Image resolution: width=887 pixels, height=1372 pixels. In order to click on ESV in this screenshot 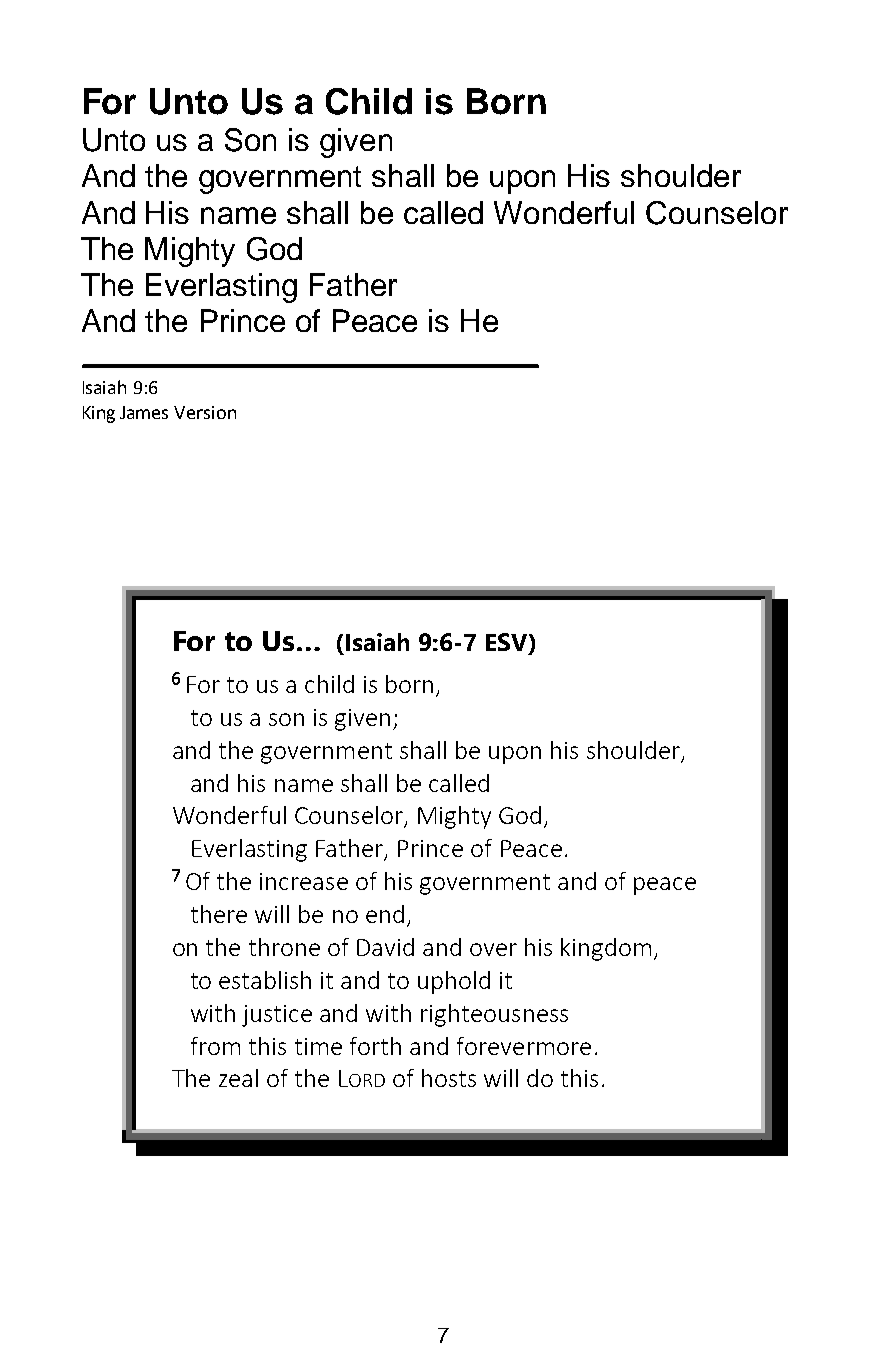, I will do `click(508, 643)`.
